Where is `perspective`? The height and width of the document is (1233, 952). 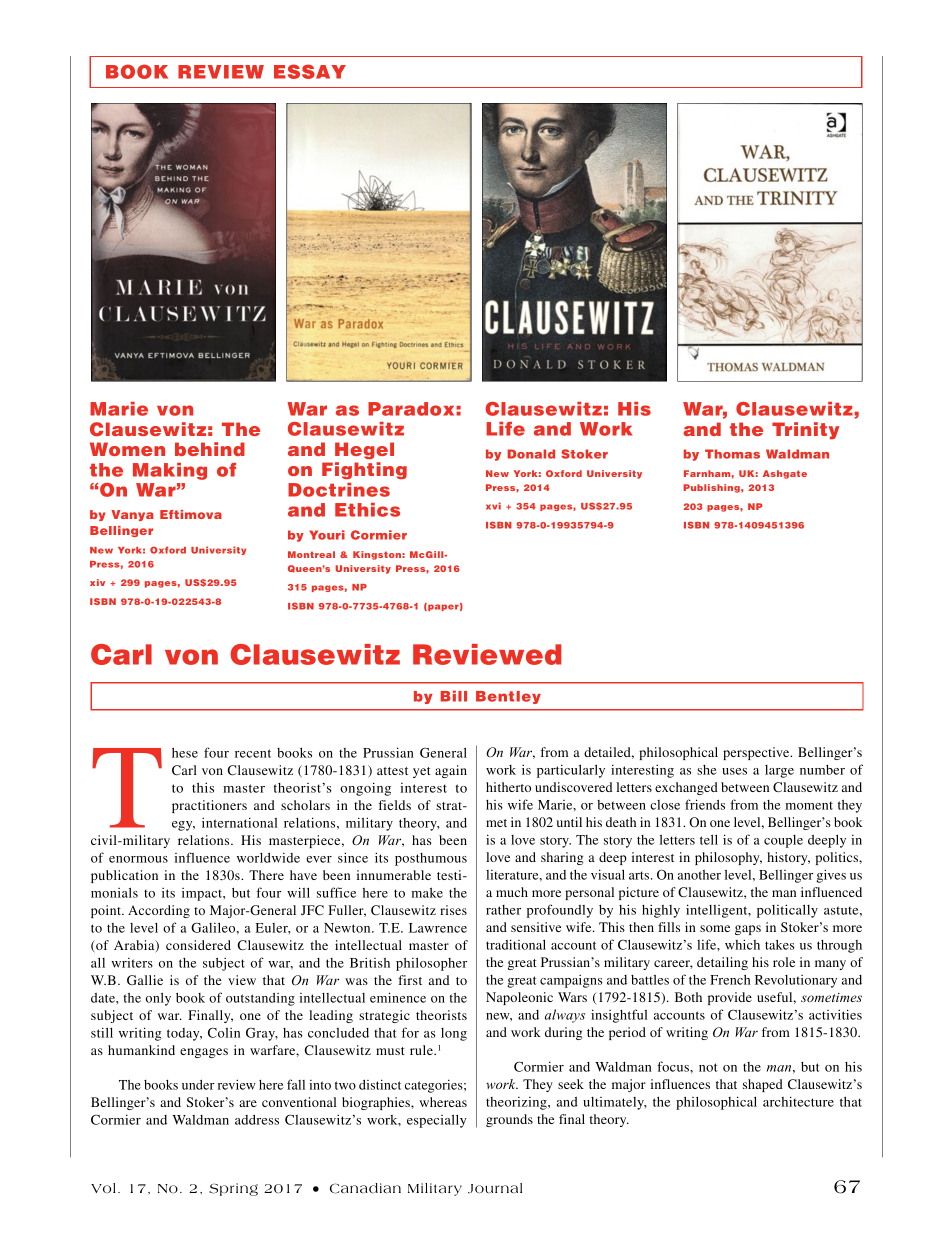 perspective is located at coordinates (757, 753).
